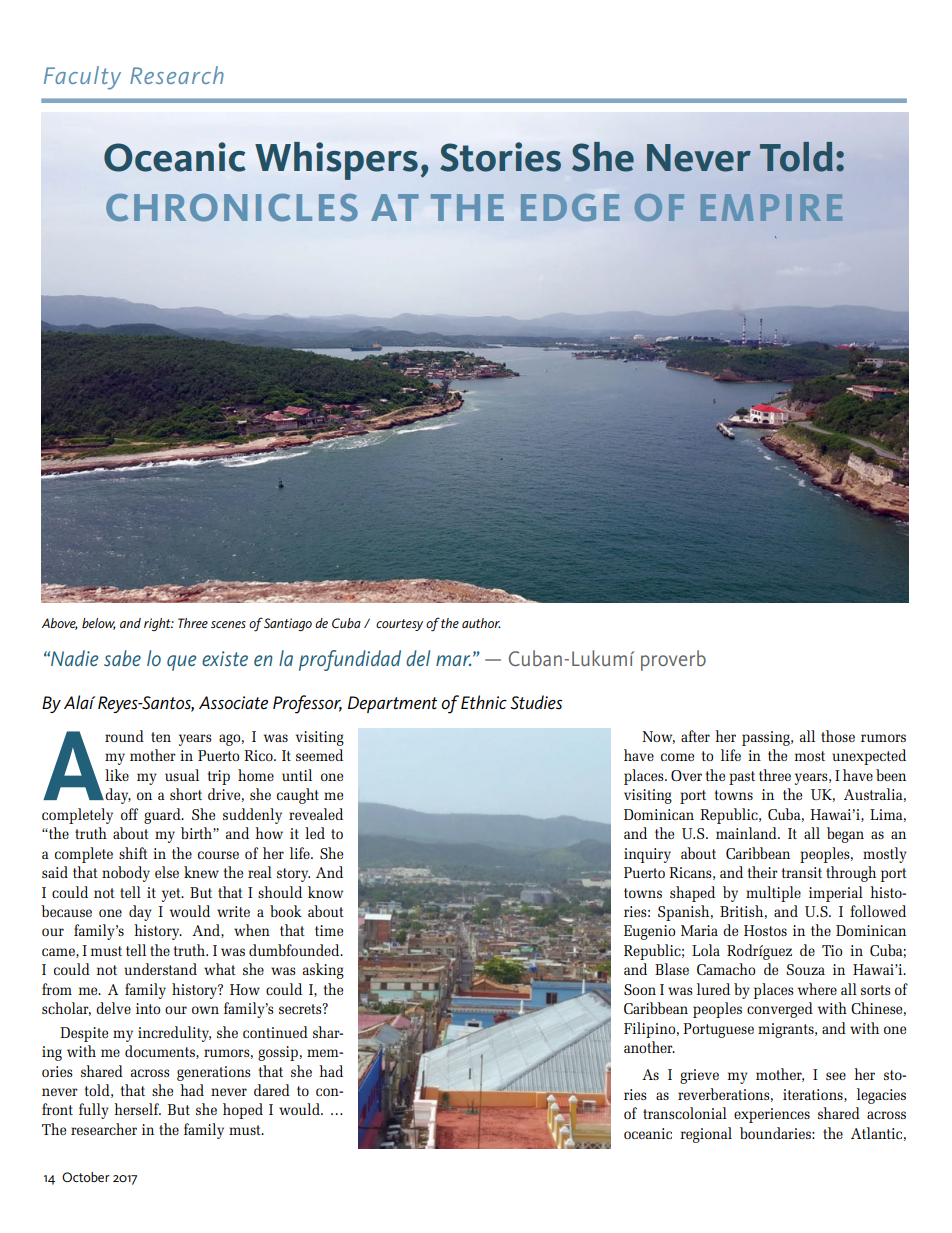 The image size is (952, 1233). Describe the element at coordinates (570, 207) in the document. I see `EDGE` at that location.
